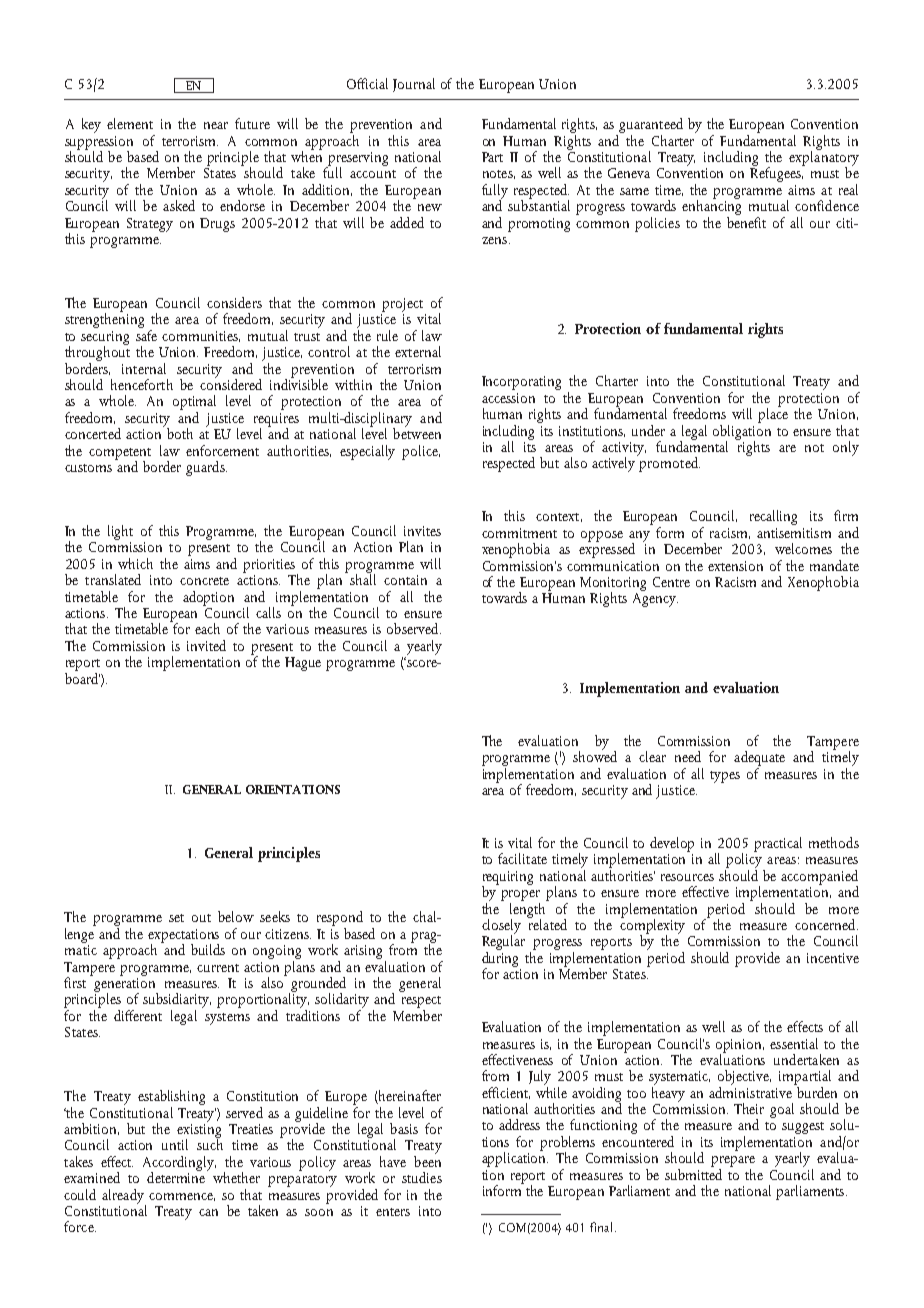 The image size is (924, 1308). What do you see at coordinates (179, 1164) in the page?
I see `Accordingly` at bounding box center [179, 1164].
